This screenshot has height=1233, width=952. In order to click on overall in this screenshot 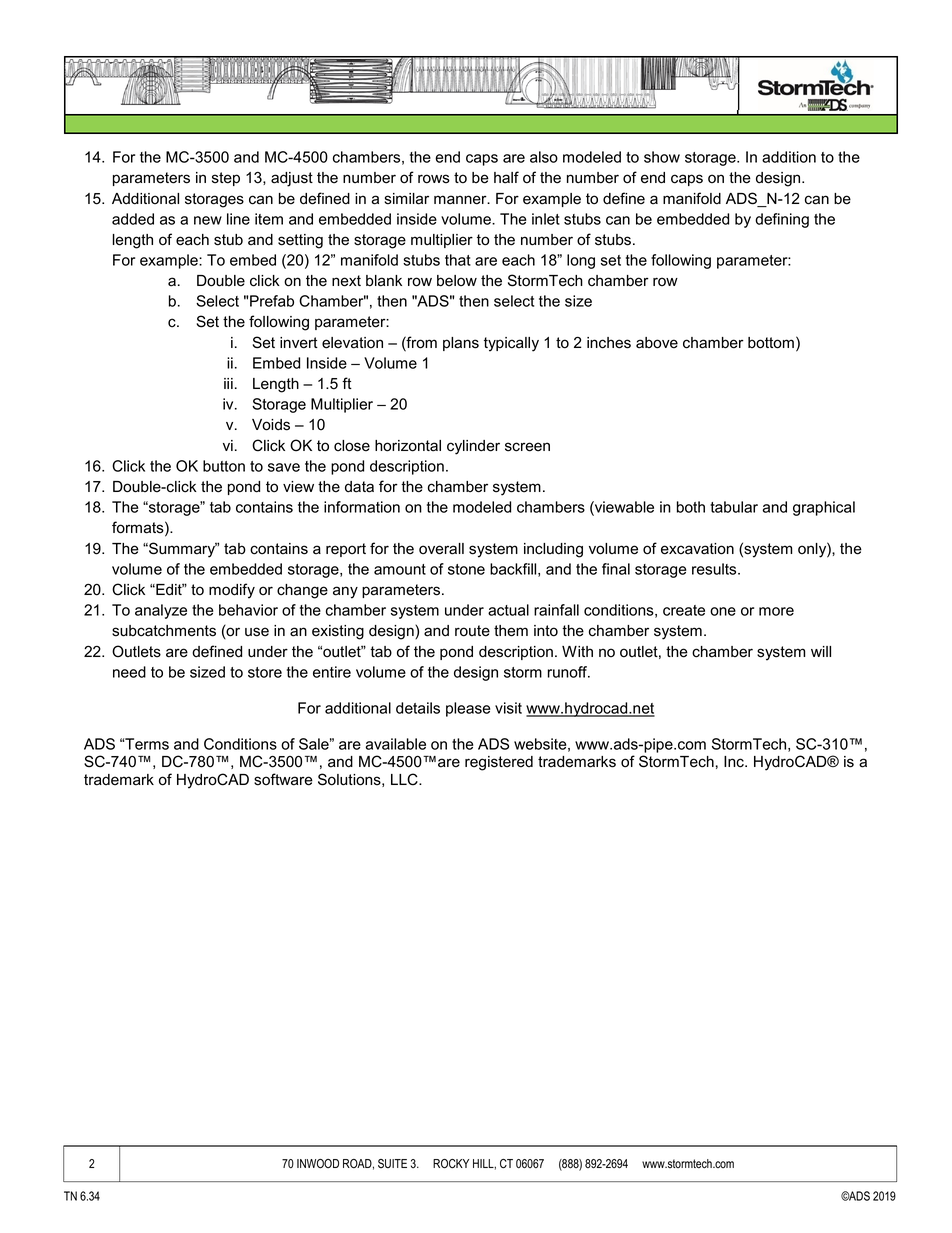, I will do `click(441, 549)`.
